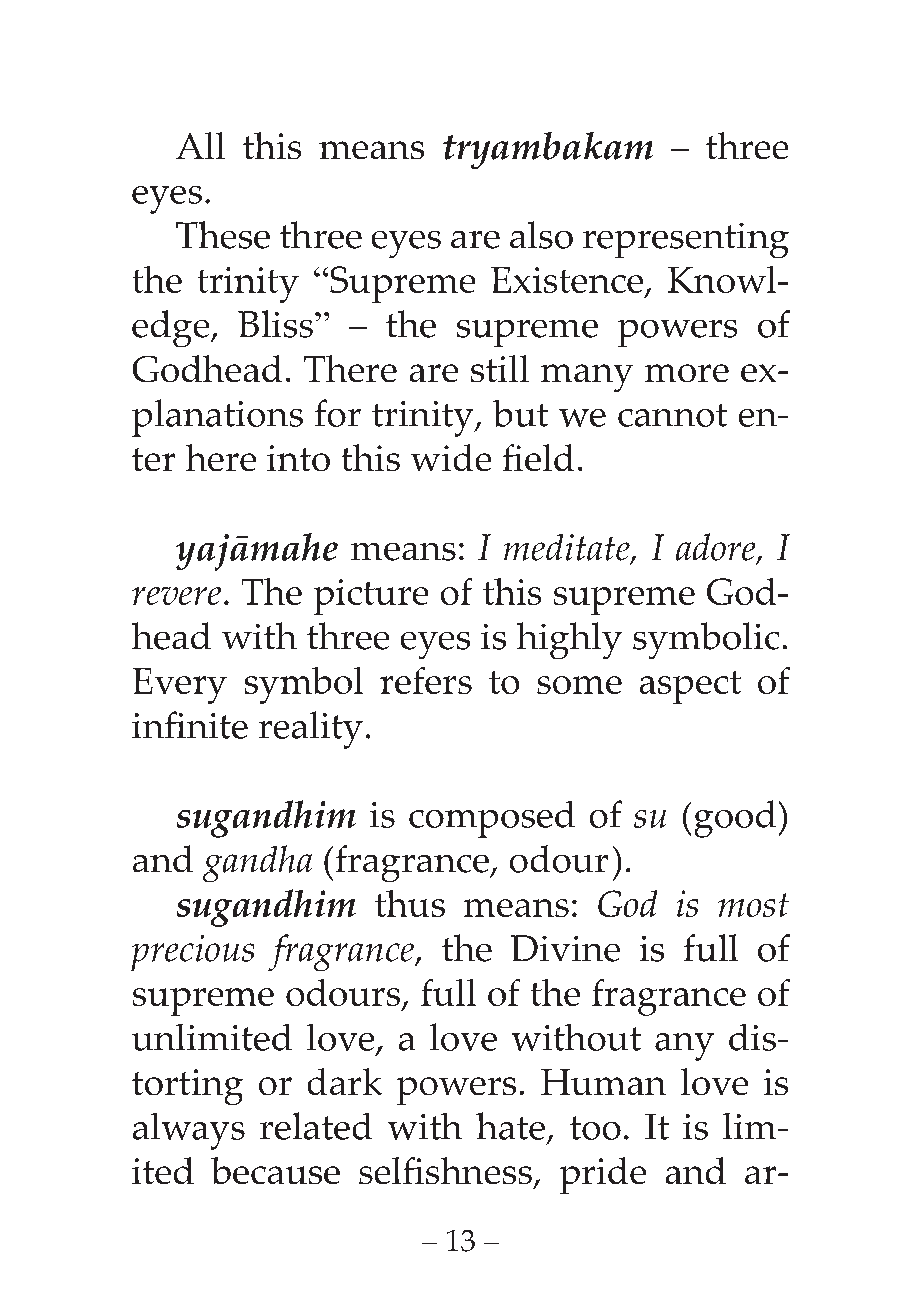 The width and height of the page is (921, 1316). What do you see at coordinates (686, 240) in the page?
I see `representing` at bounding box center [686, 240].
